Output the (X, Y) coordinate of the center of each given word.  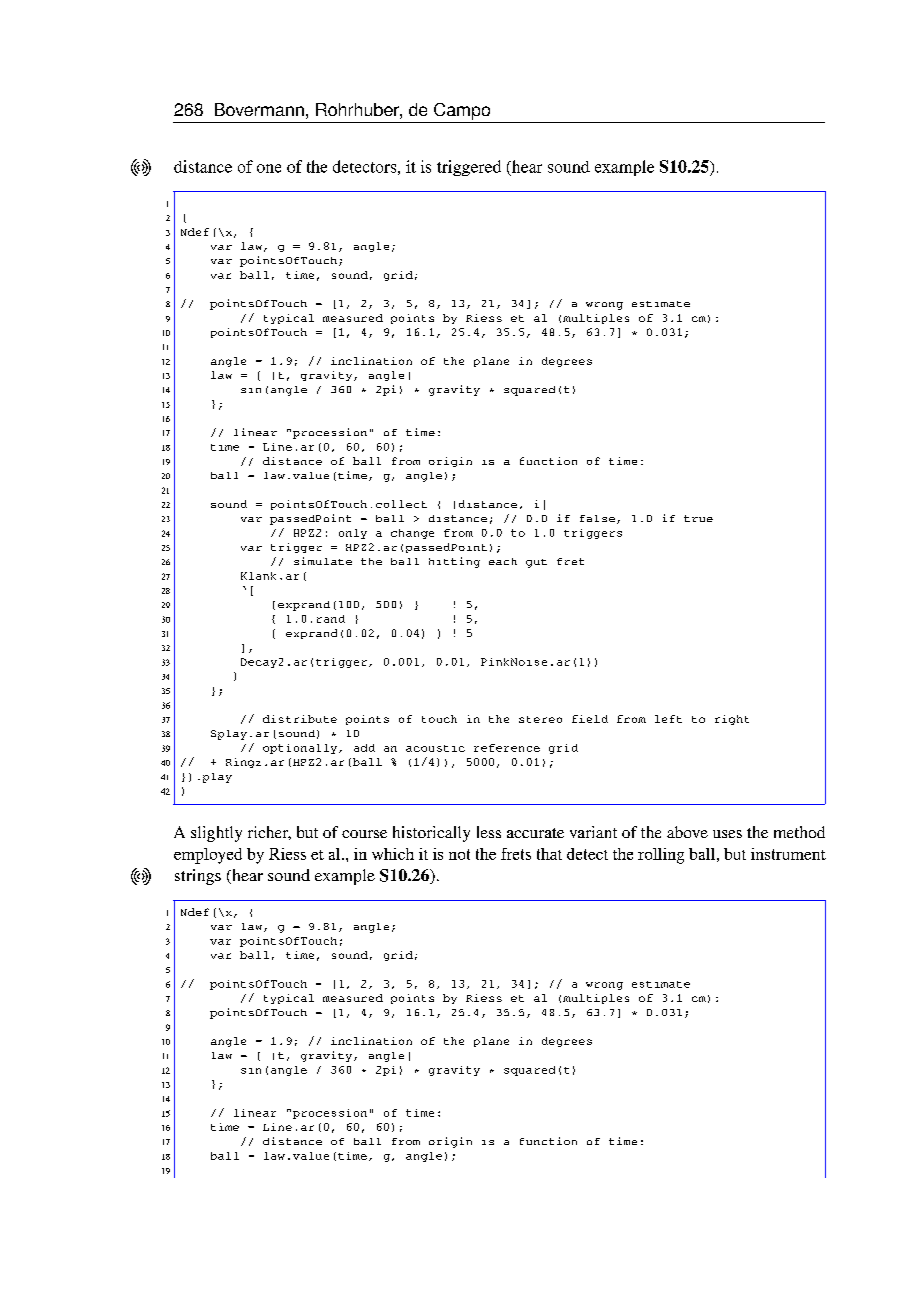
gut (536, 563)
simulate (323, 561)
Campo (462, 111)
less (489, 832)
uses (727, 834)
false (597, 518)
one (269, 168)
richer (269, 833)
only (353, 534)
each (503, 561)
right (732, 720)
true (698, 518)
